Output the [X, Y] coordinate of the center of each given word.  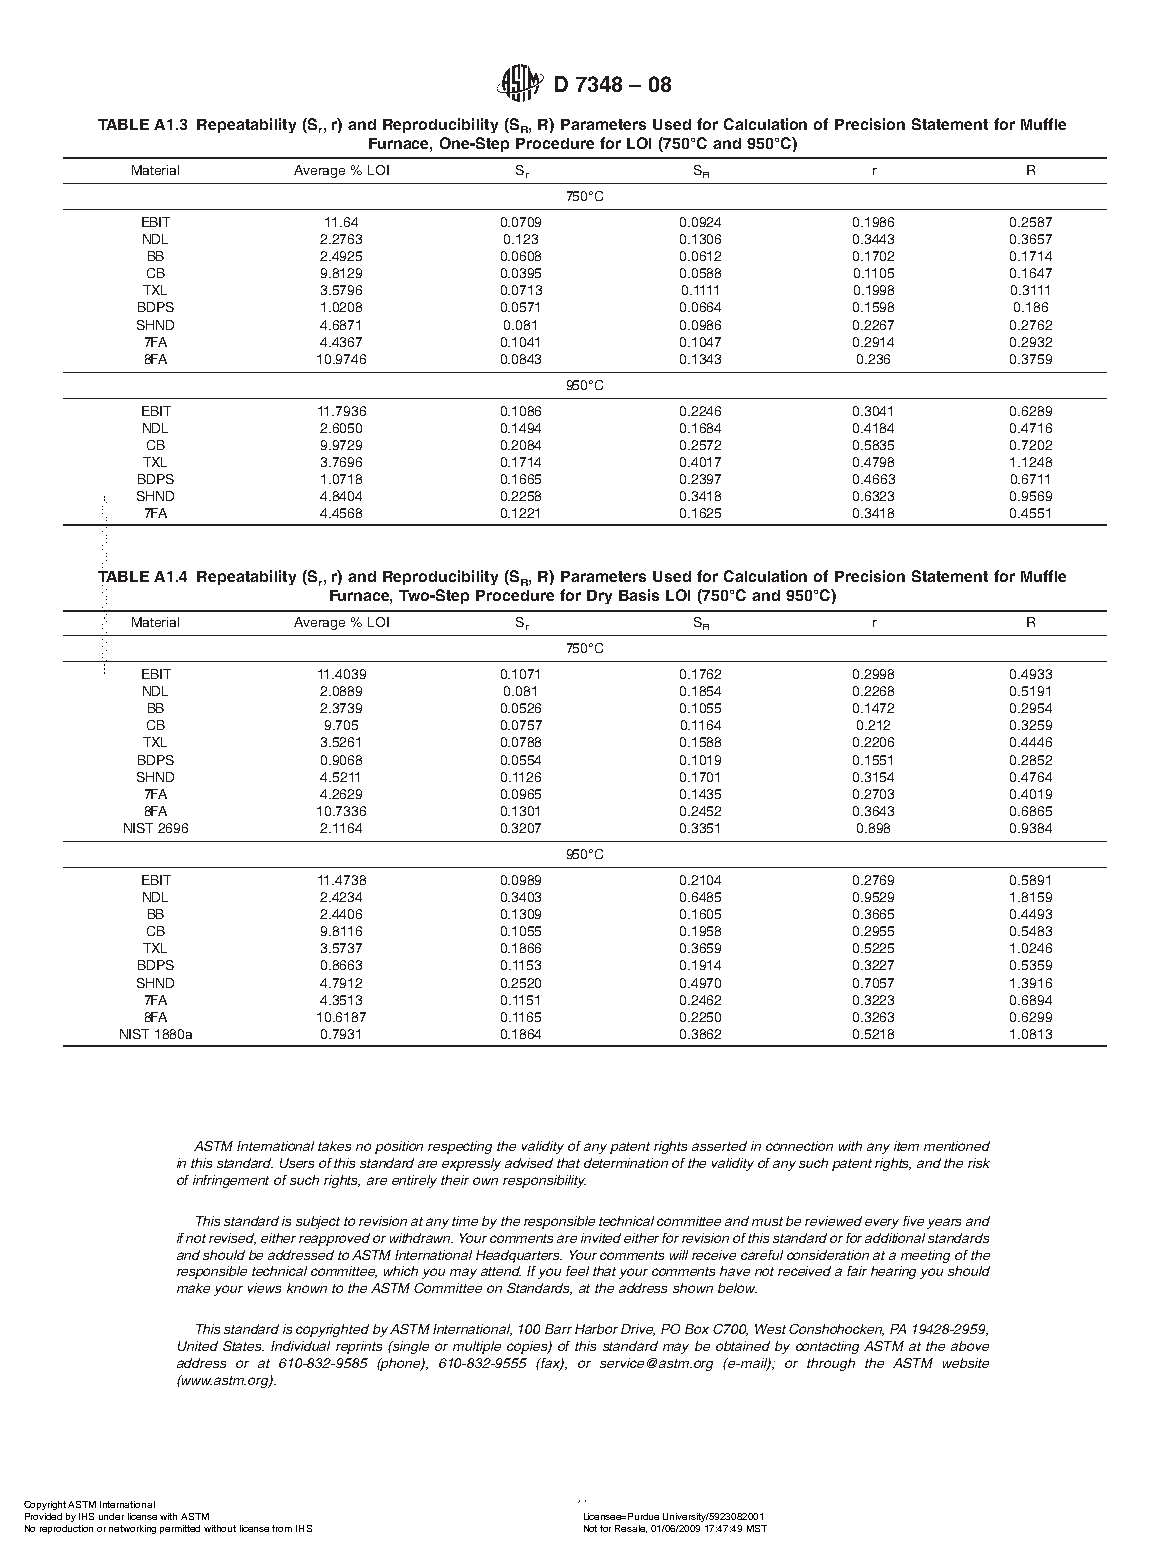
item [906, 1146]
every [882, 1224]
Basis [639, 595]
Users [297, 1163]
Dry [599, 597]
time [465, 1221]
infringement [231, 1181]
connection [799, 1146]
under [111, 1516]
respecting [460, 1147]
